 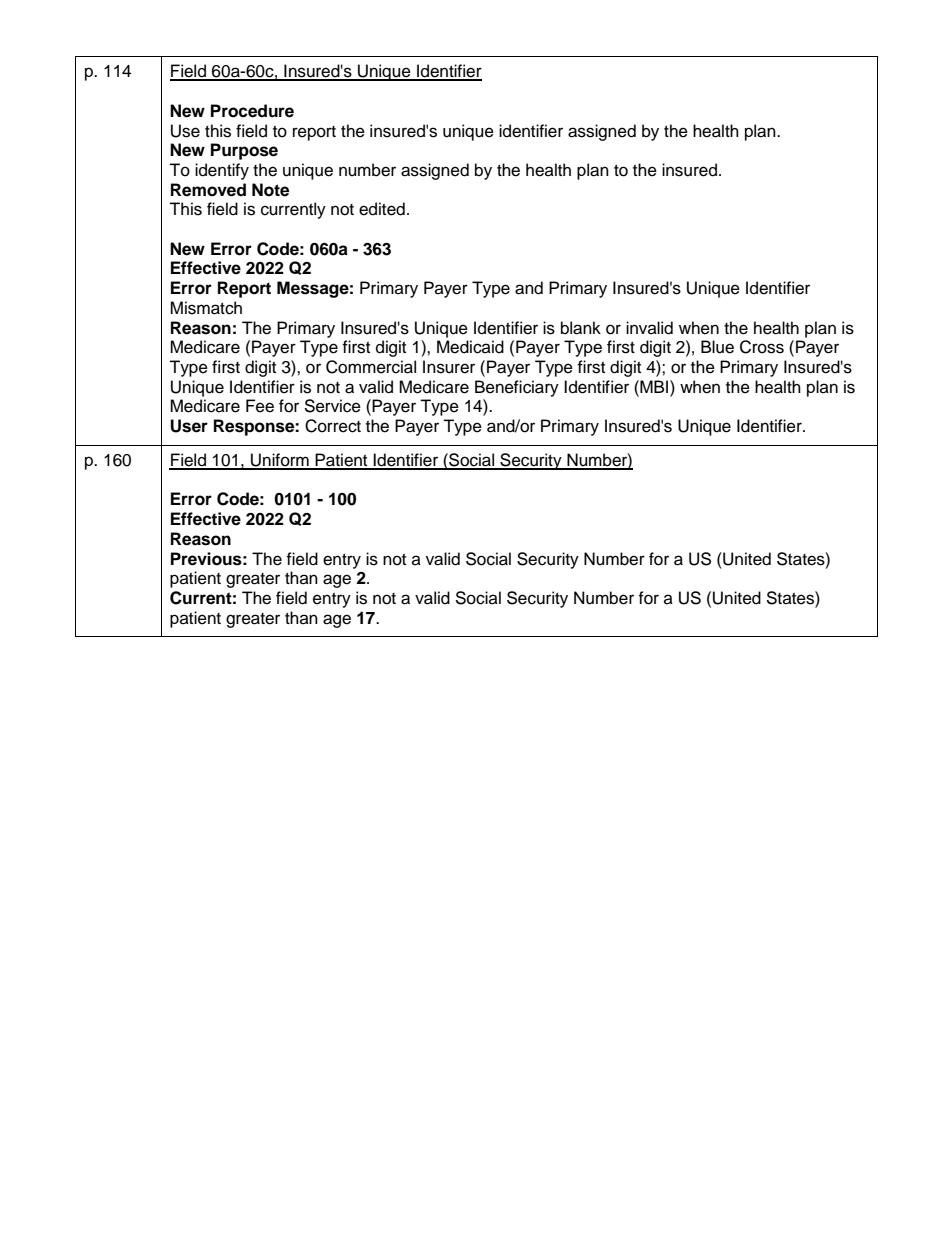 What do you see at coordinates (382, 209) in the image?
I see `edited` at bounding box center [382, 209].
